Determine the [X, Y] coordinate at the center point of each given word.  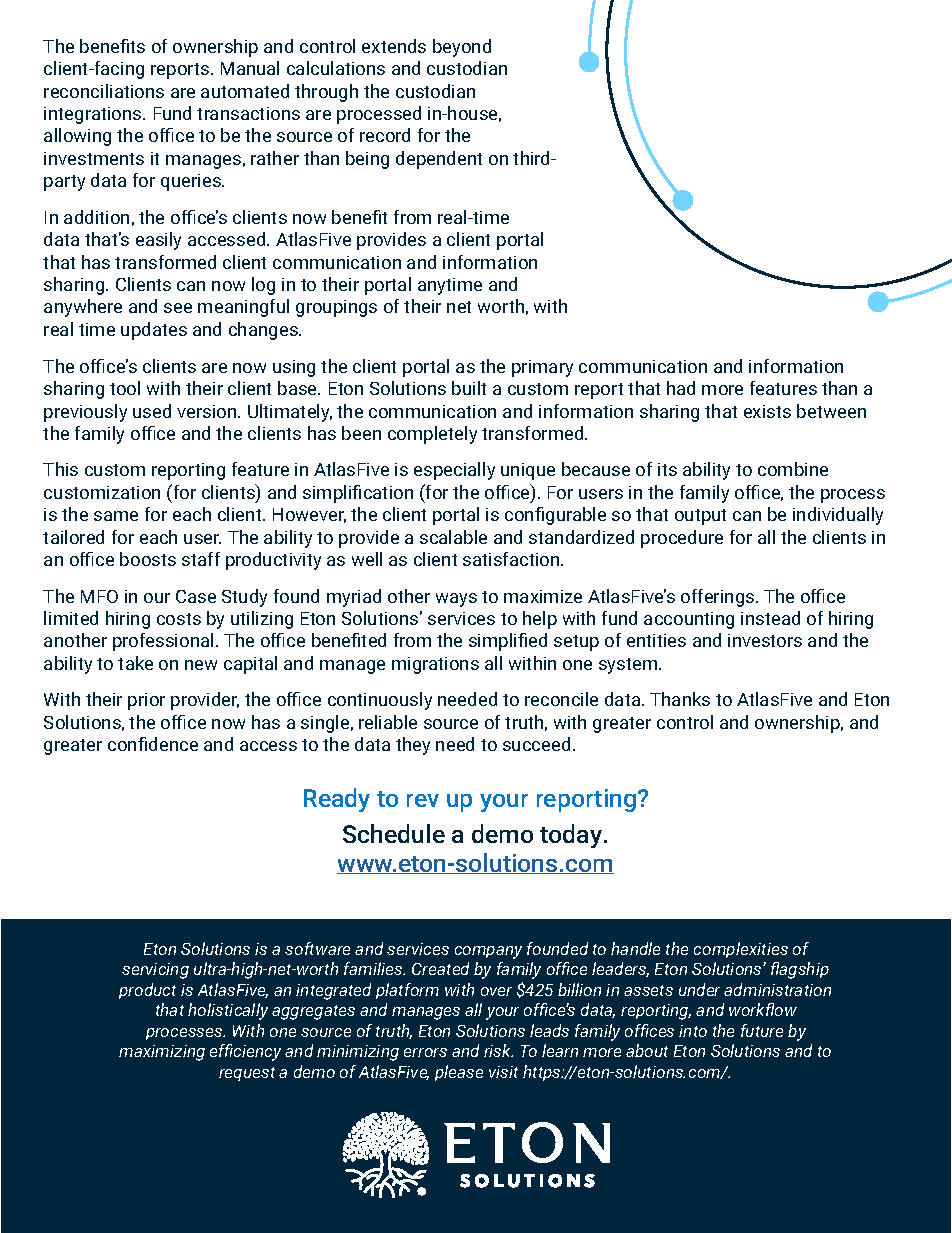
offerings [719, 598]
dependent [439, 160]
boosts [148, 559]
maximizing [162, 1053]
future [762, 1030]
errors [425, 1052]
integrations [94, 115]
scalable [453, 537]
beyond [462, 48]
